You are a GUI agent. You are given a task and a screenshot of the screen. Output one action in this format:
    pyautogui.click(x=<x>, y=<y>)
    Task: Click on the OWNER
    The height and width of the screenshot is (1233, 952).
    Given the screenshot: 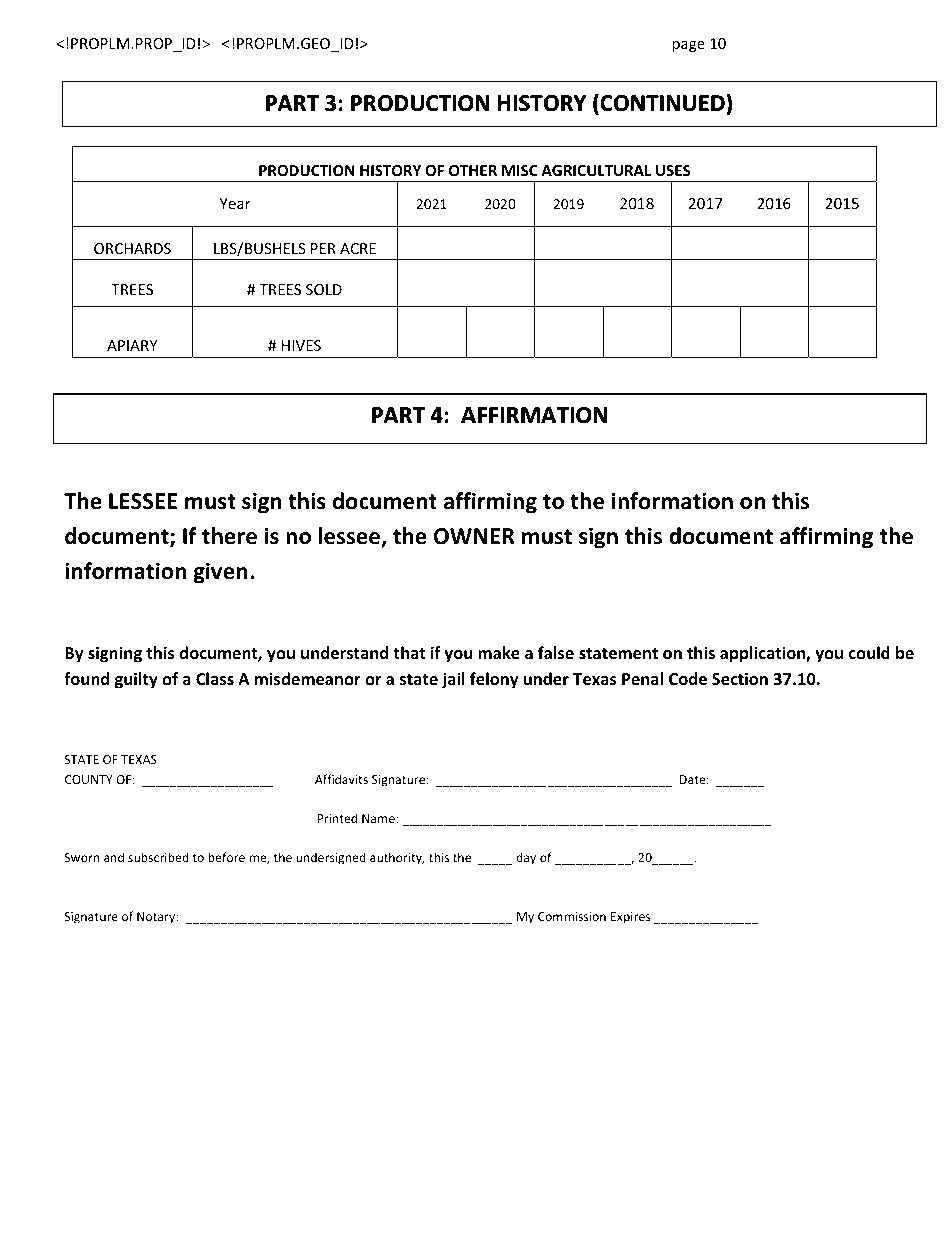 What is the action you would take?
    pyautogui.click(x=474, y=536)
